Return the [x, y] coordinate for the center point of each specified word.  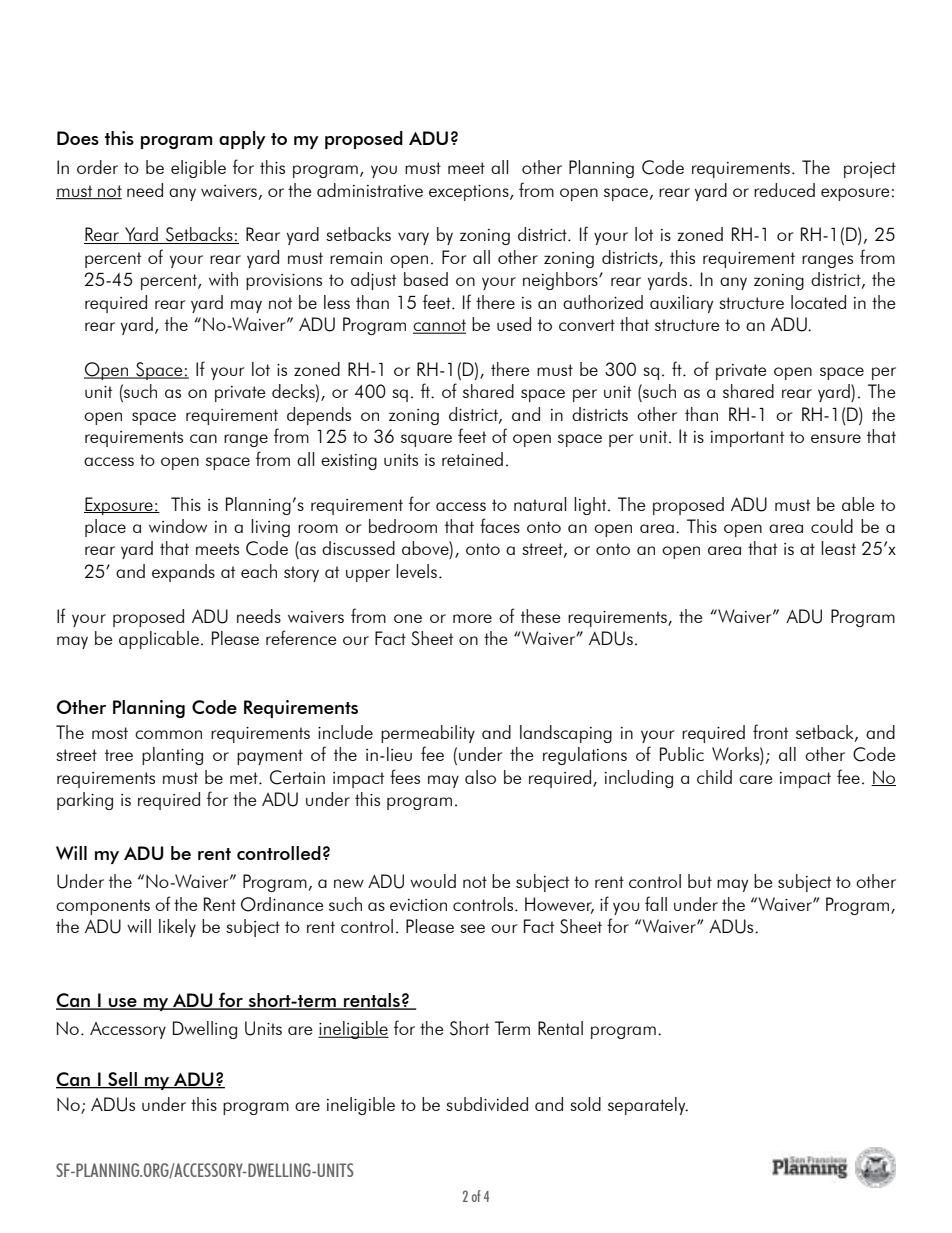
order [97, 167]
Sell [122, 1080]
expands [183, 573]
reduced [784, 190]
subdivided [487, 1104]
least [838, 548]
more [472, 618]
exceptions [470, 193]
